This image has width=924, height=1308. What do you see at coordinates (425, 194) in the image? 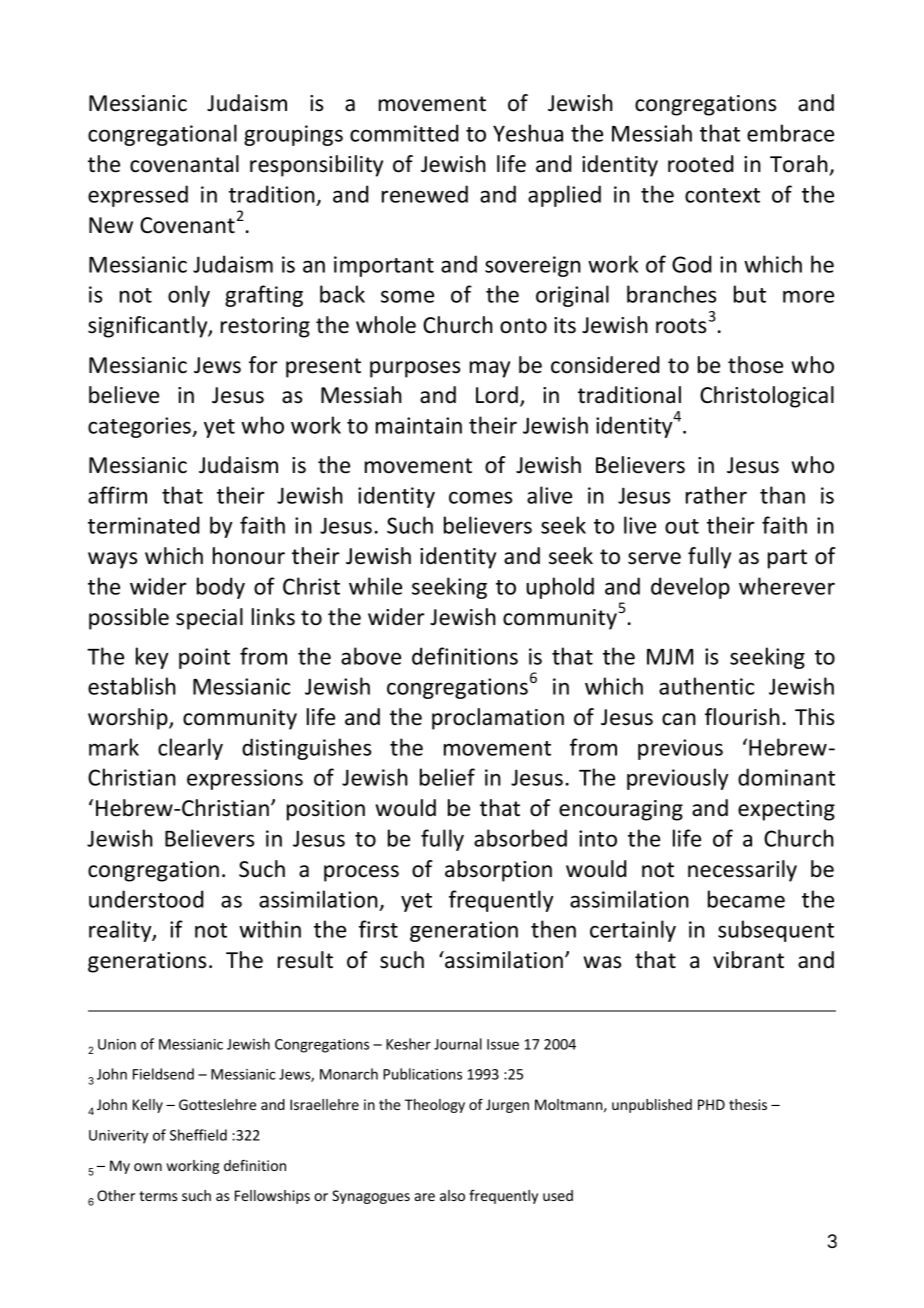
I see `renewed` at bounding box center [425, 194].
